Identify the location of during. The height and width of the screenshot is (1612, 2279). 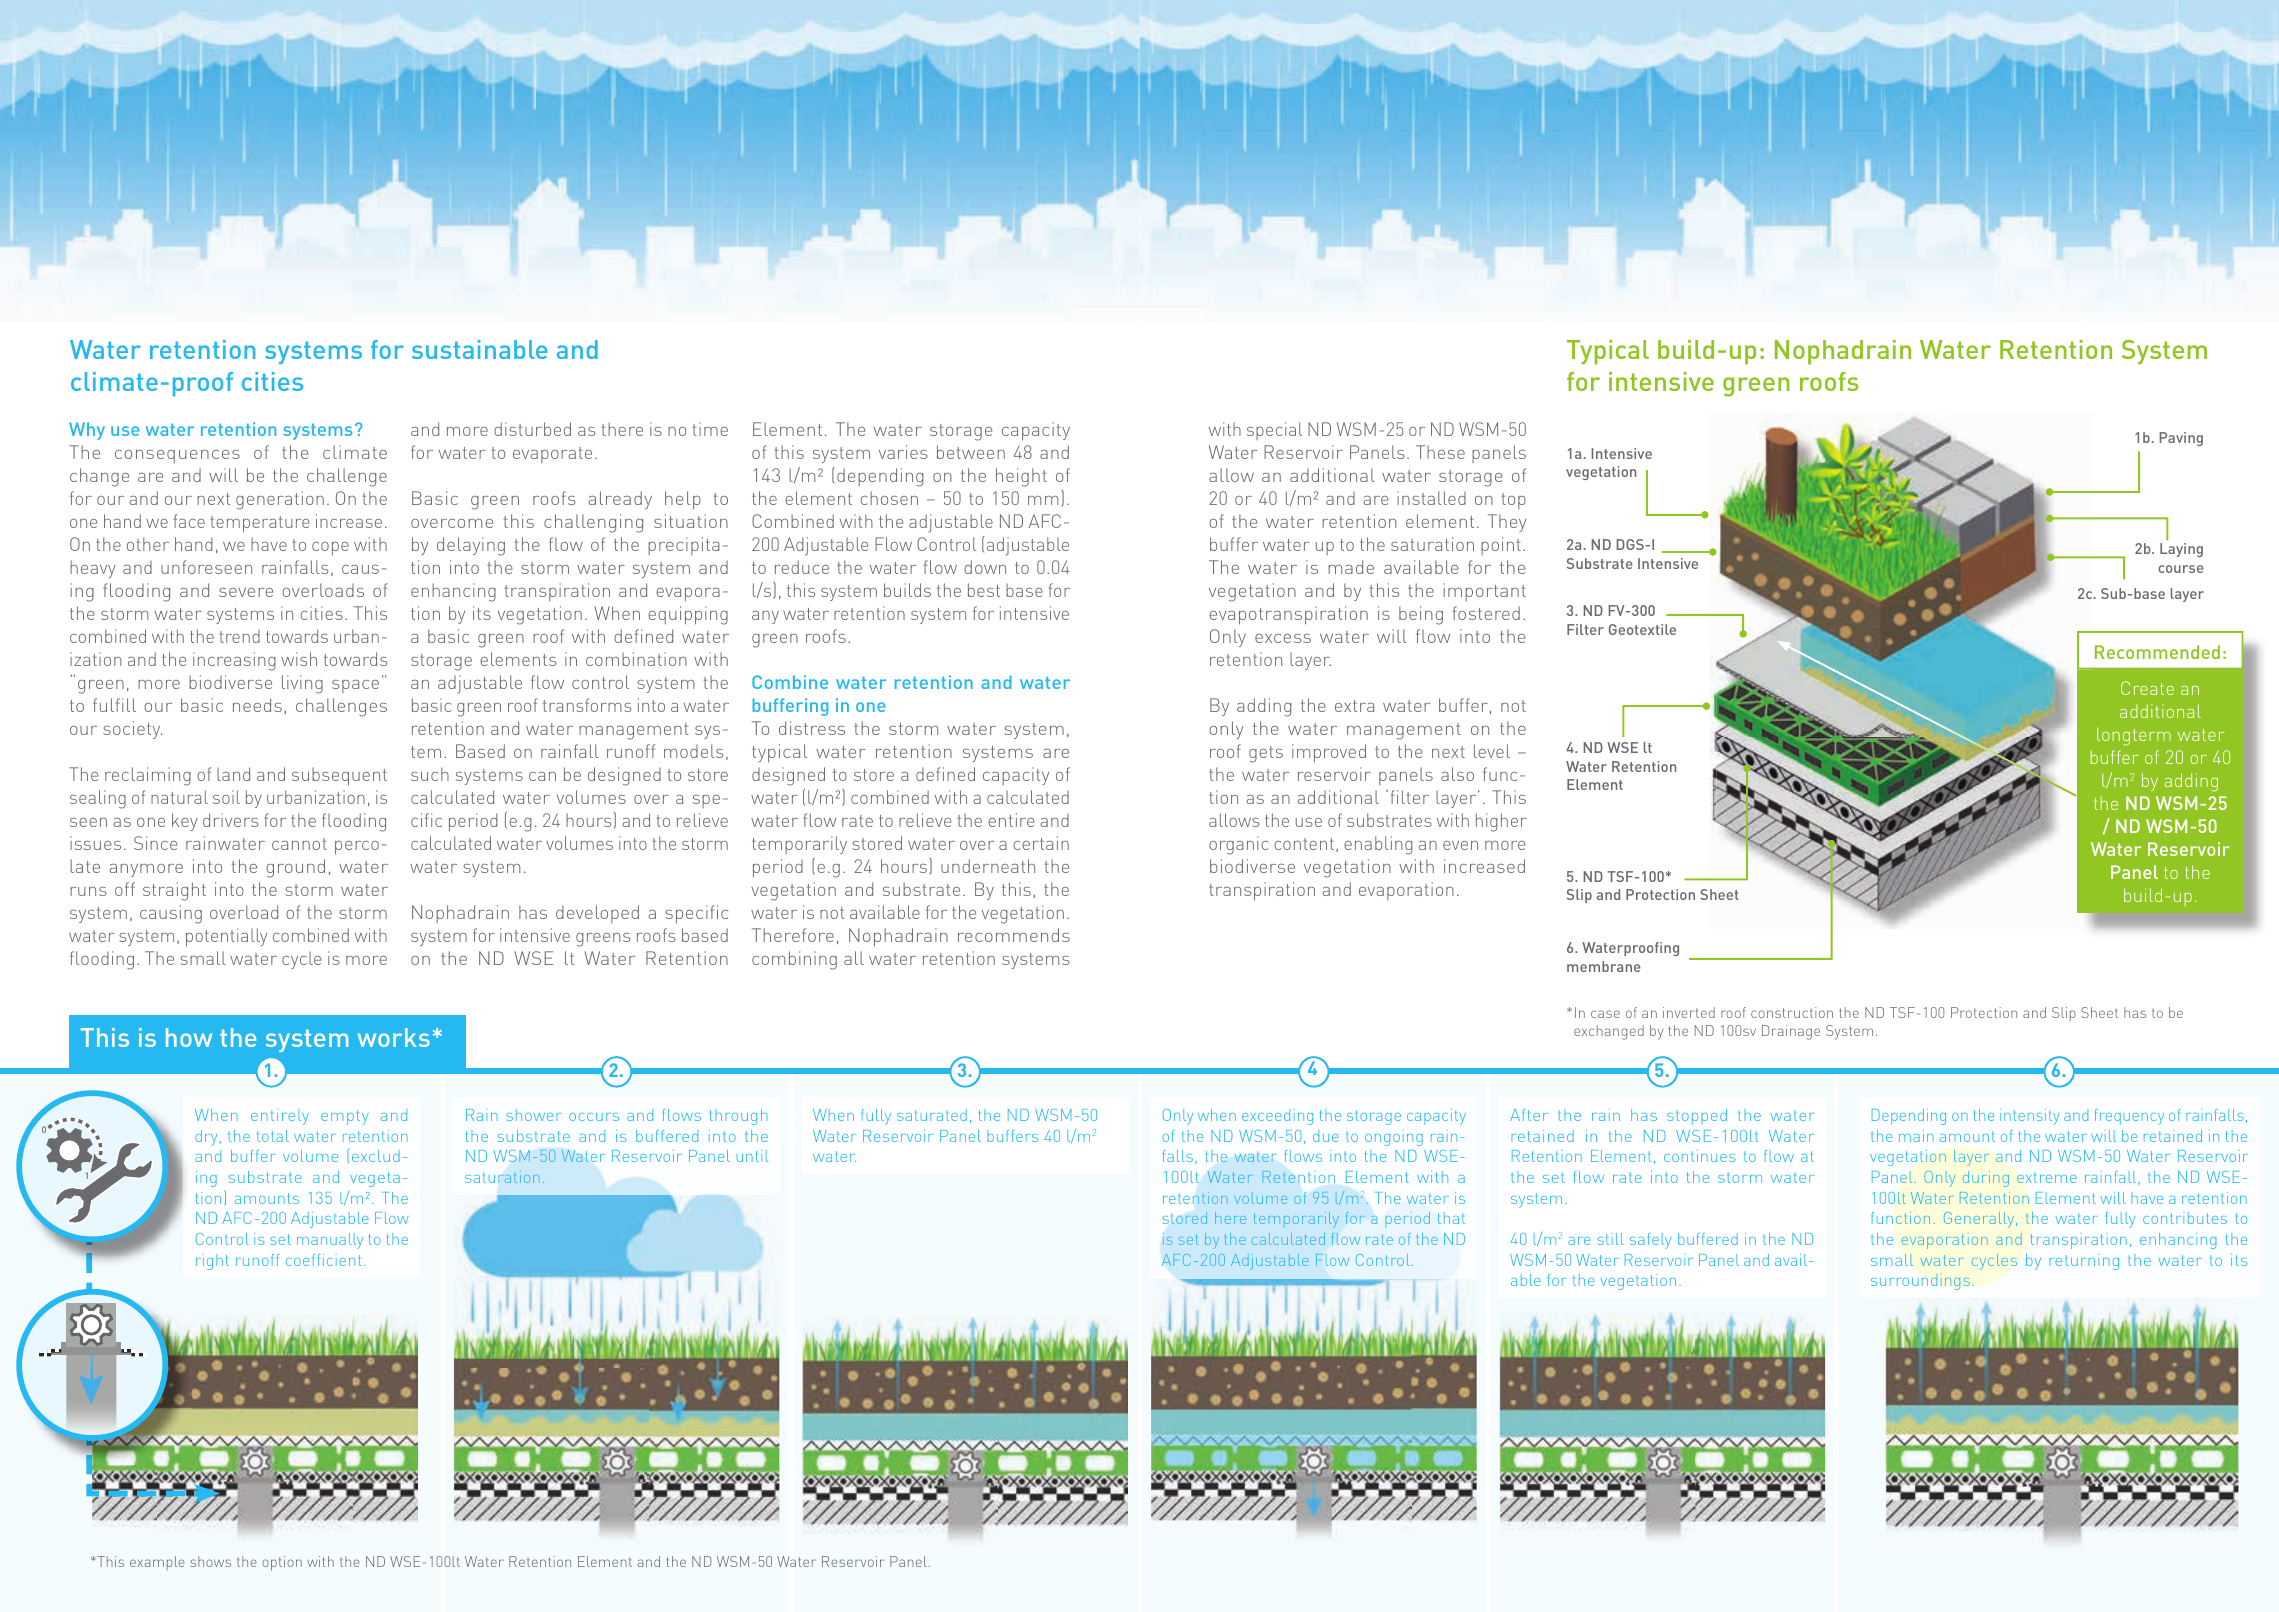
(1986, 1179).
